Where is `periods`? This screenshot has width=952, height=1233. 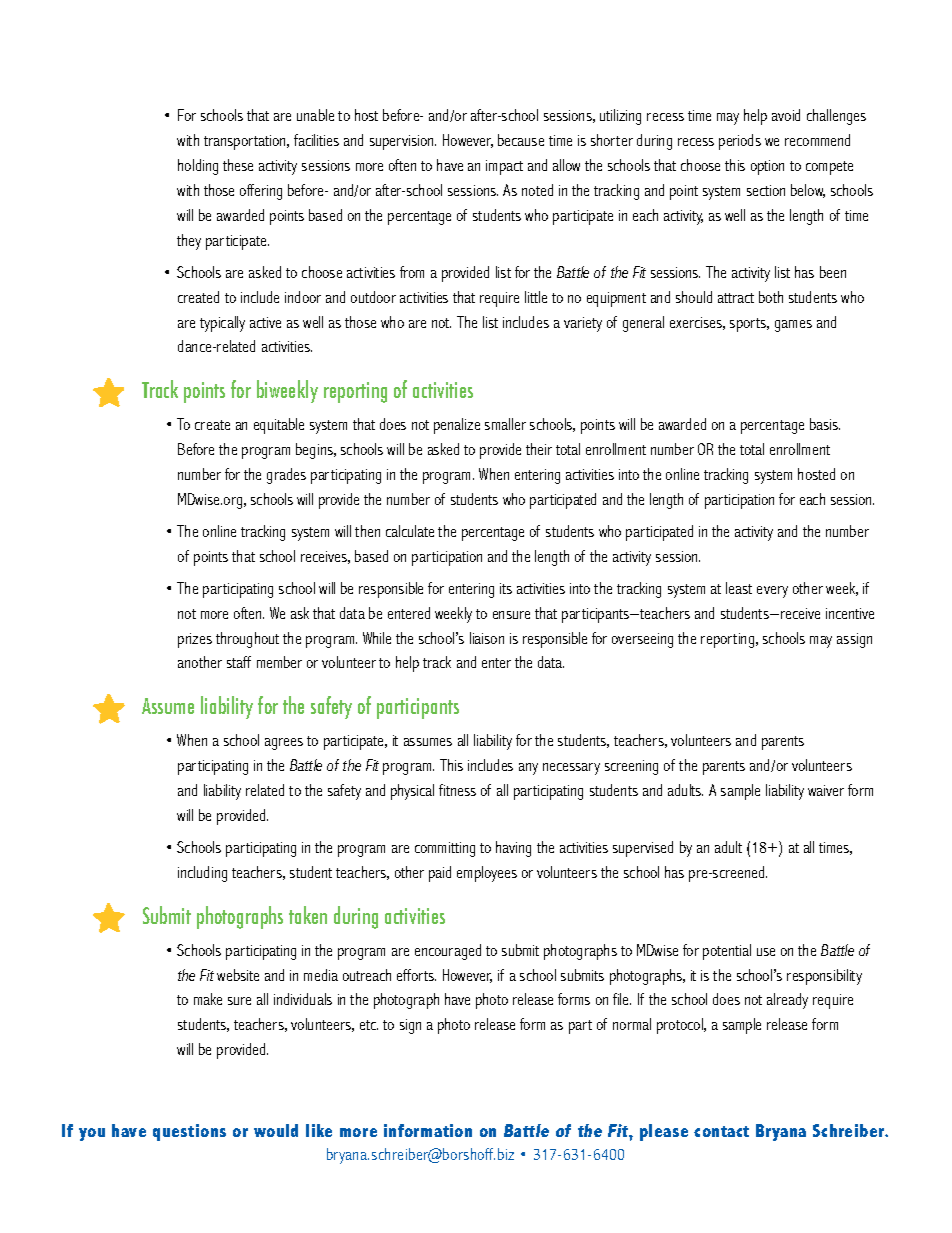 periods is located at coordinates (740, 142).
